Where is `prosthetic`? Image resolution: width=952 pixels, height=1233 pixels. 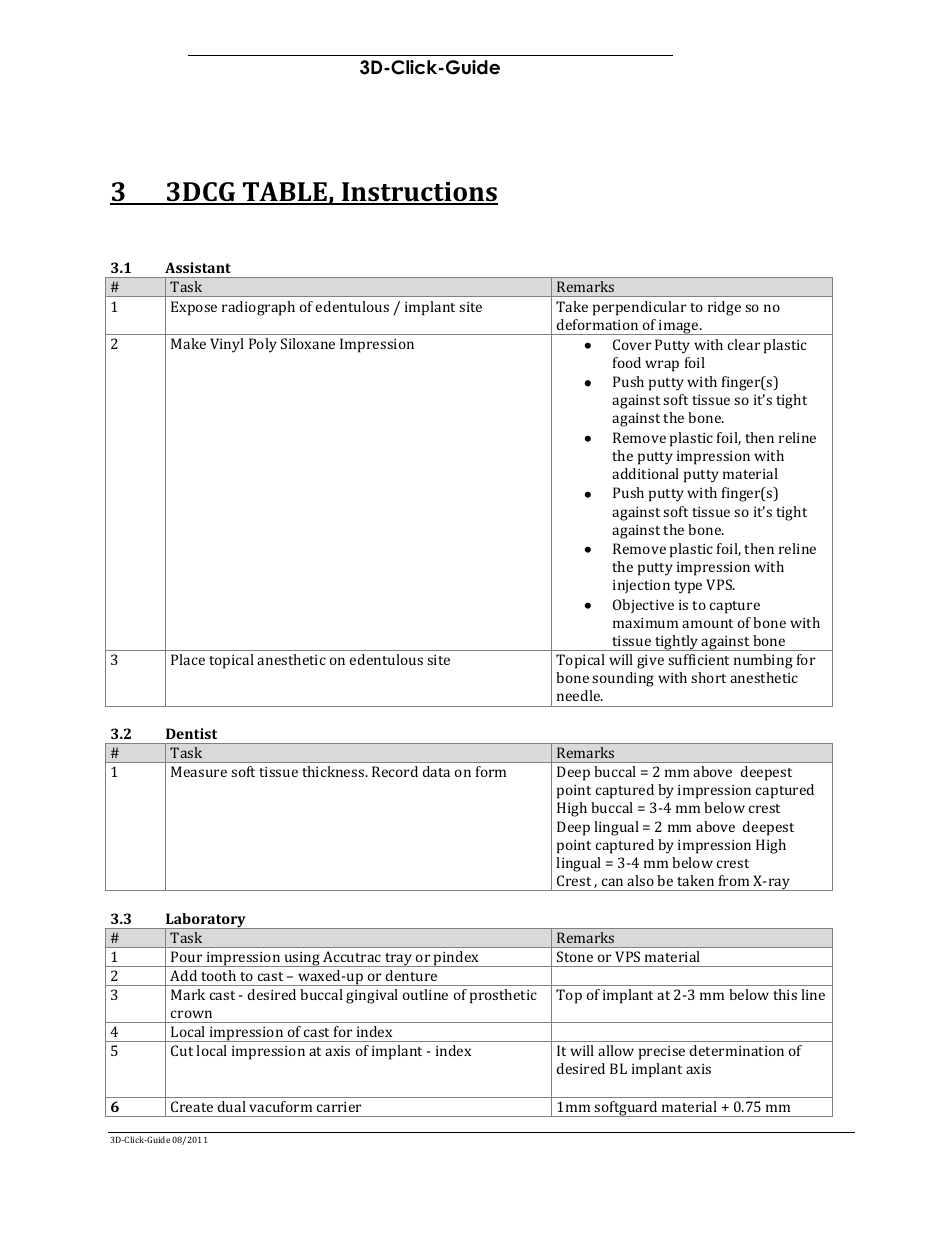 prosthetic is located at coordinates (503, 996).
